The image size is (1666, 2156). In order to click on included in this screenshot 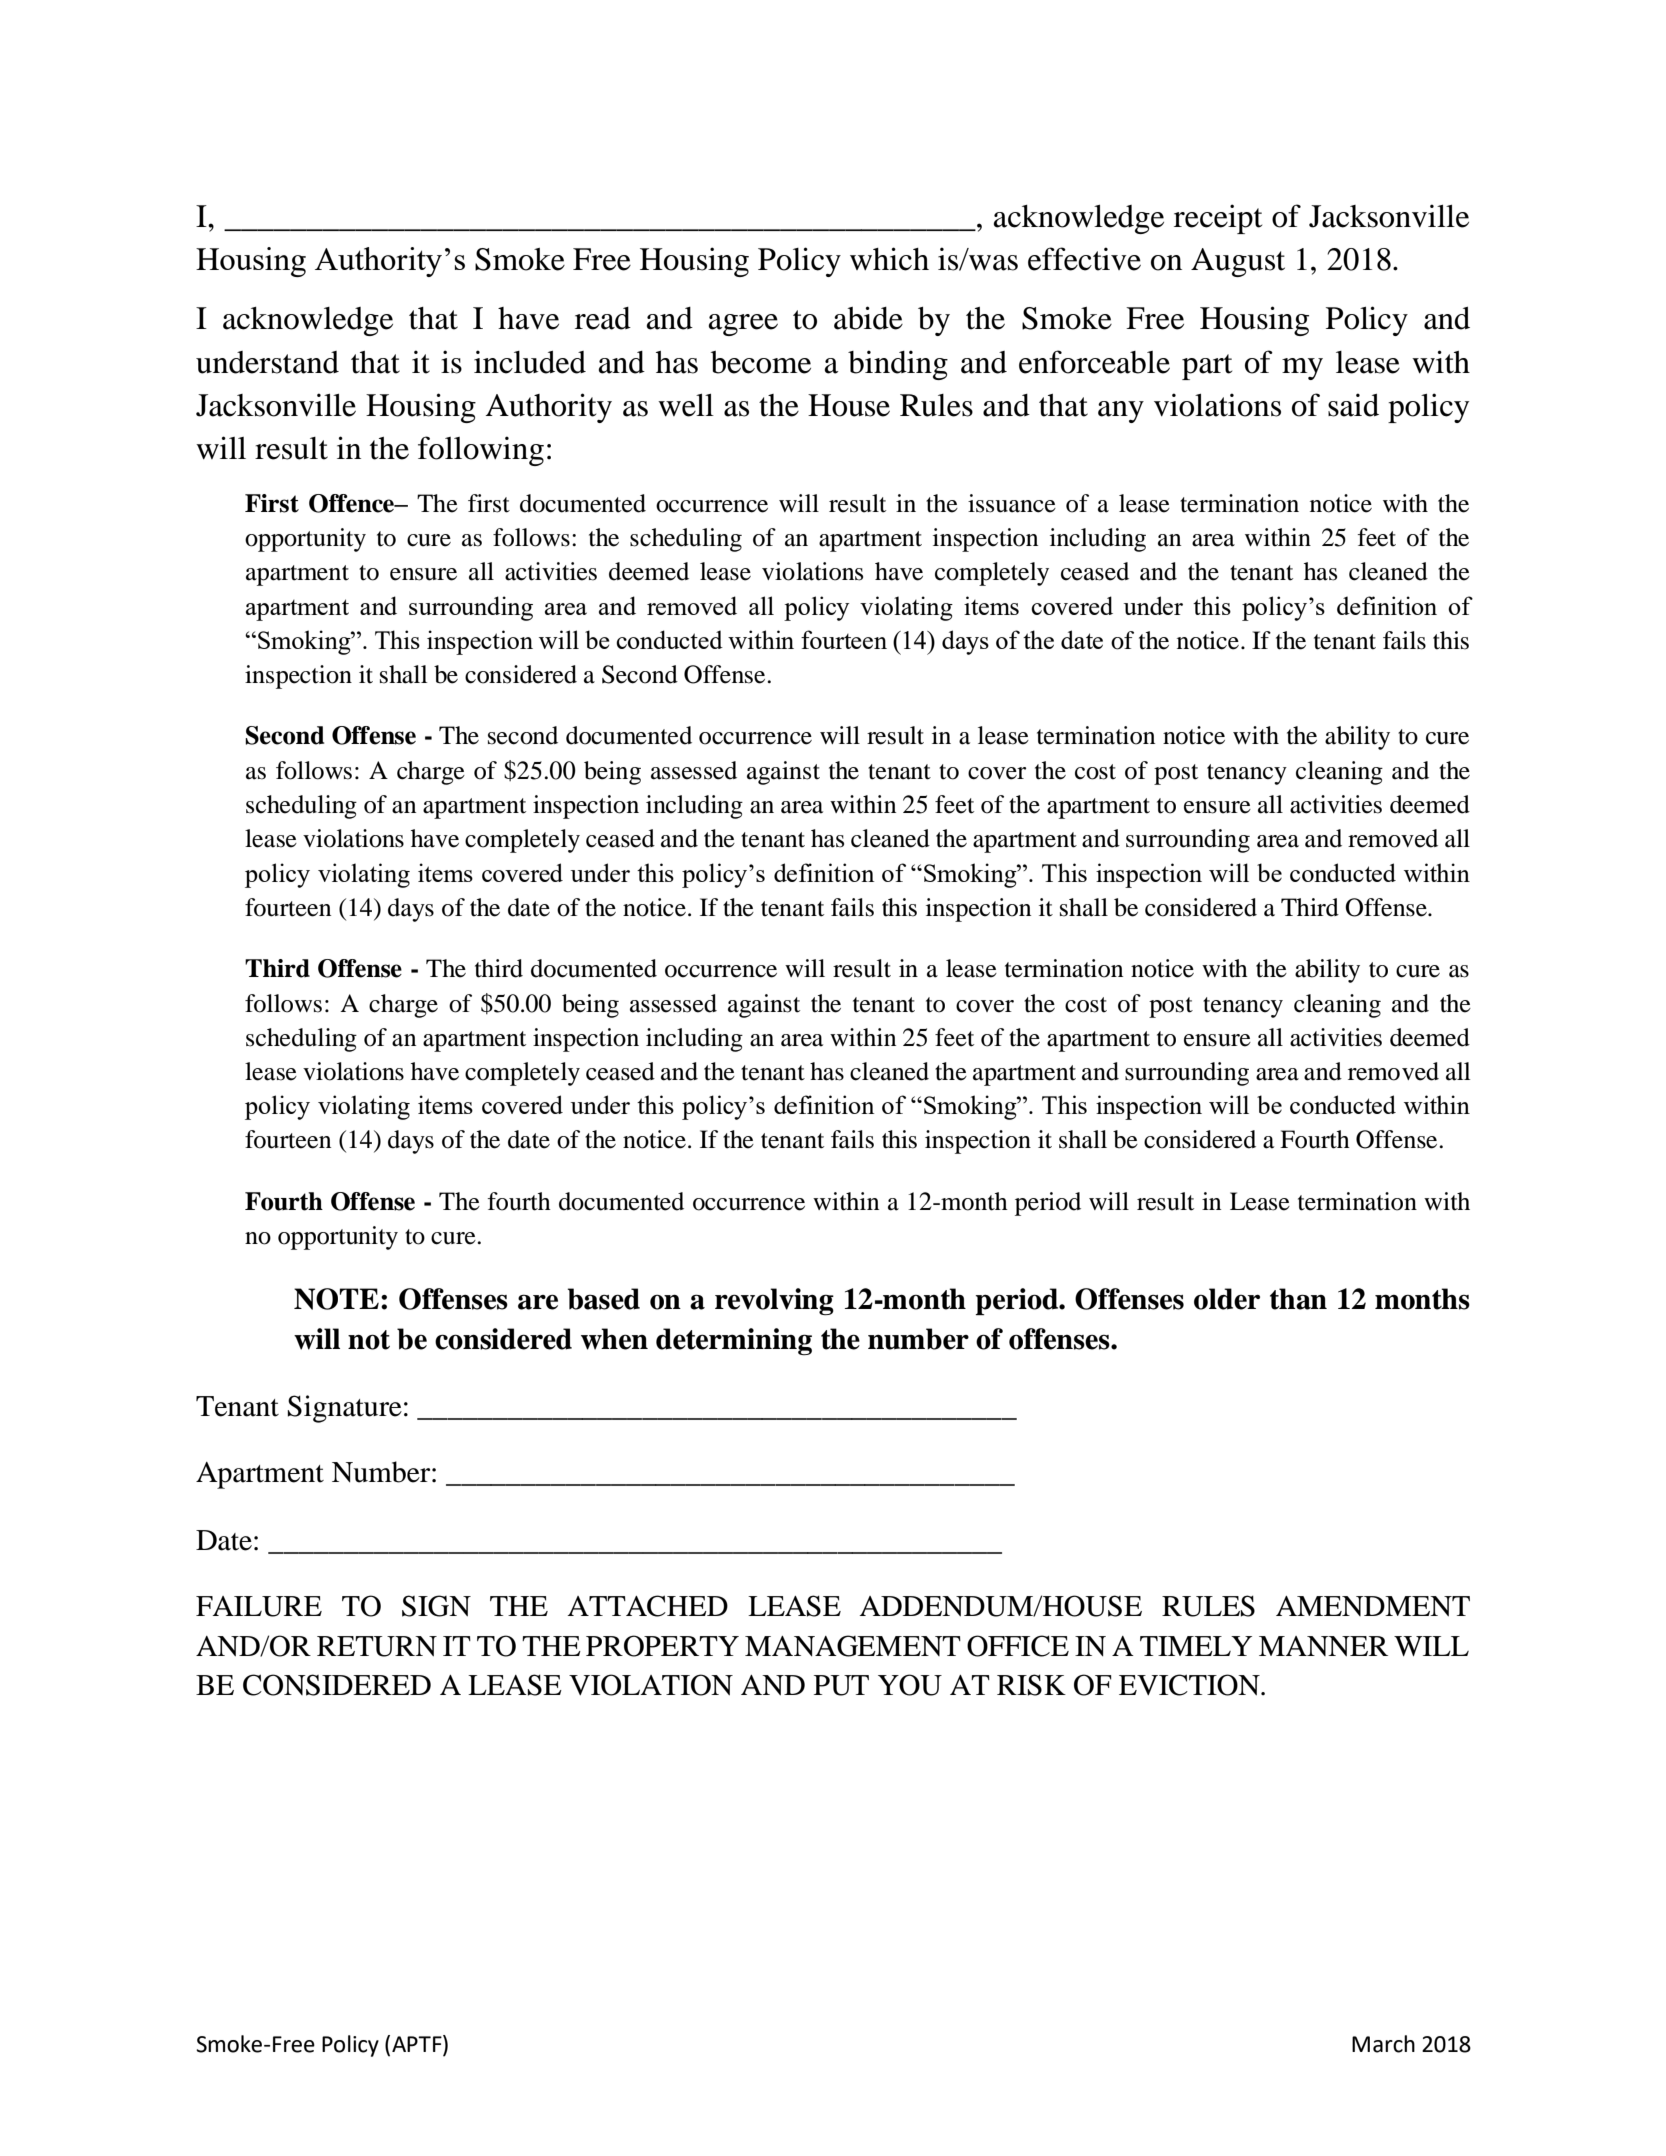, I will do `click(530, 362)`.
